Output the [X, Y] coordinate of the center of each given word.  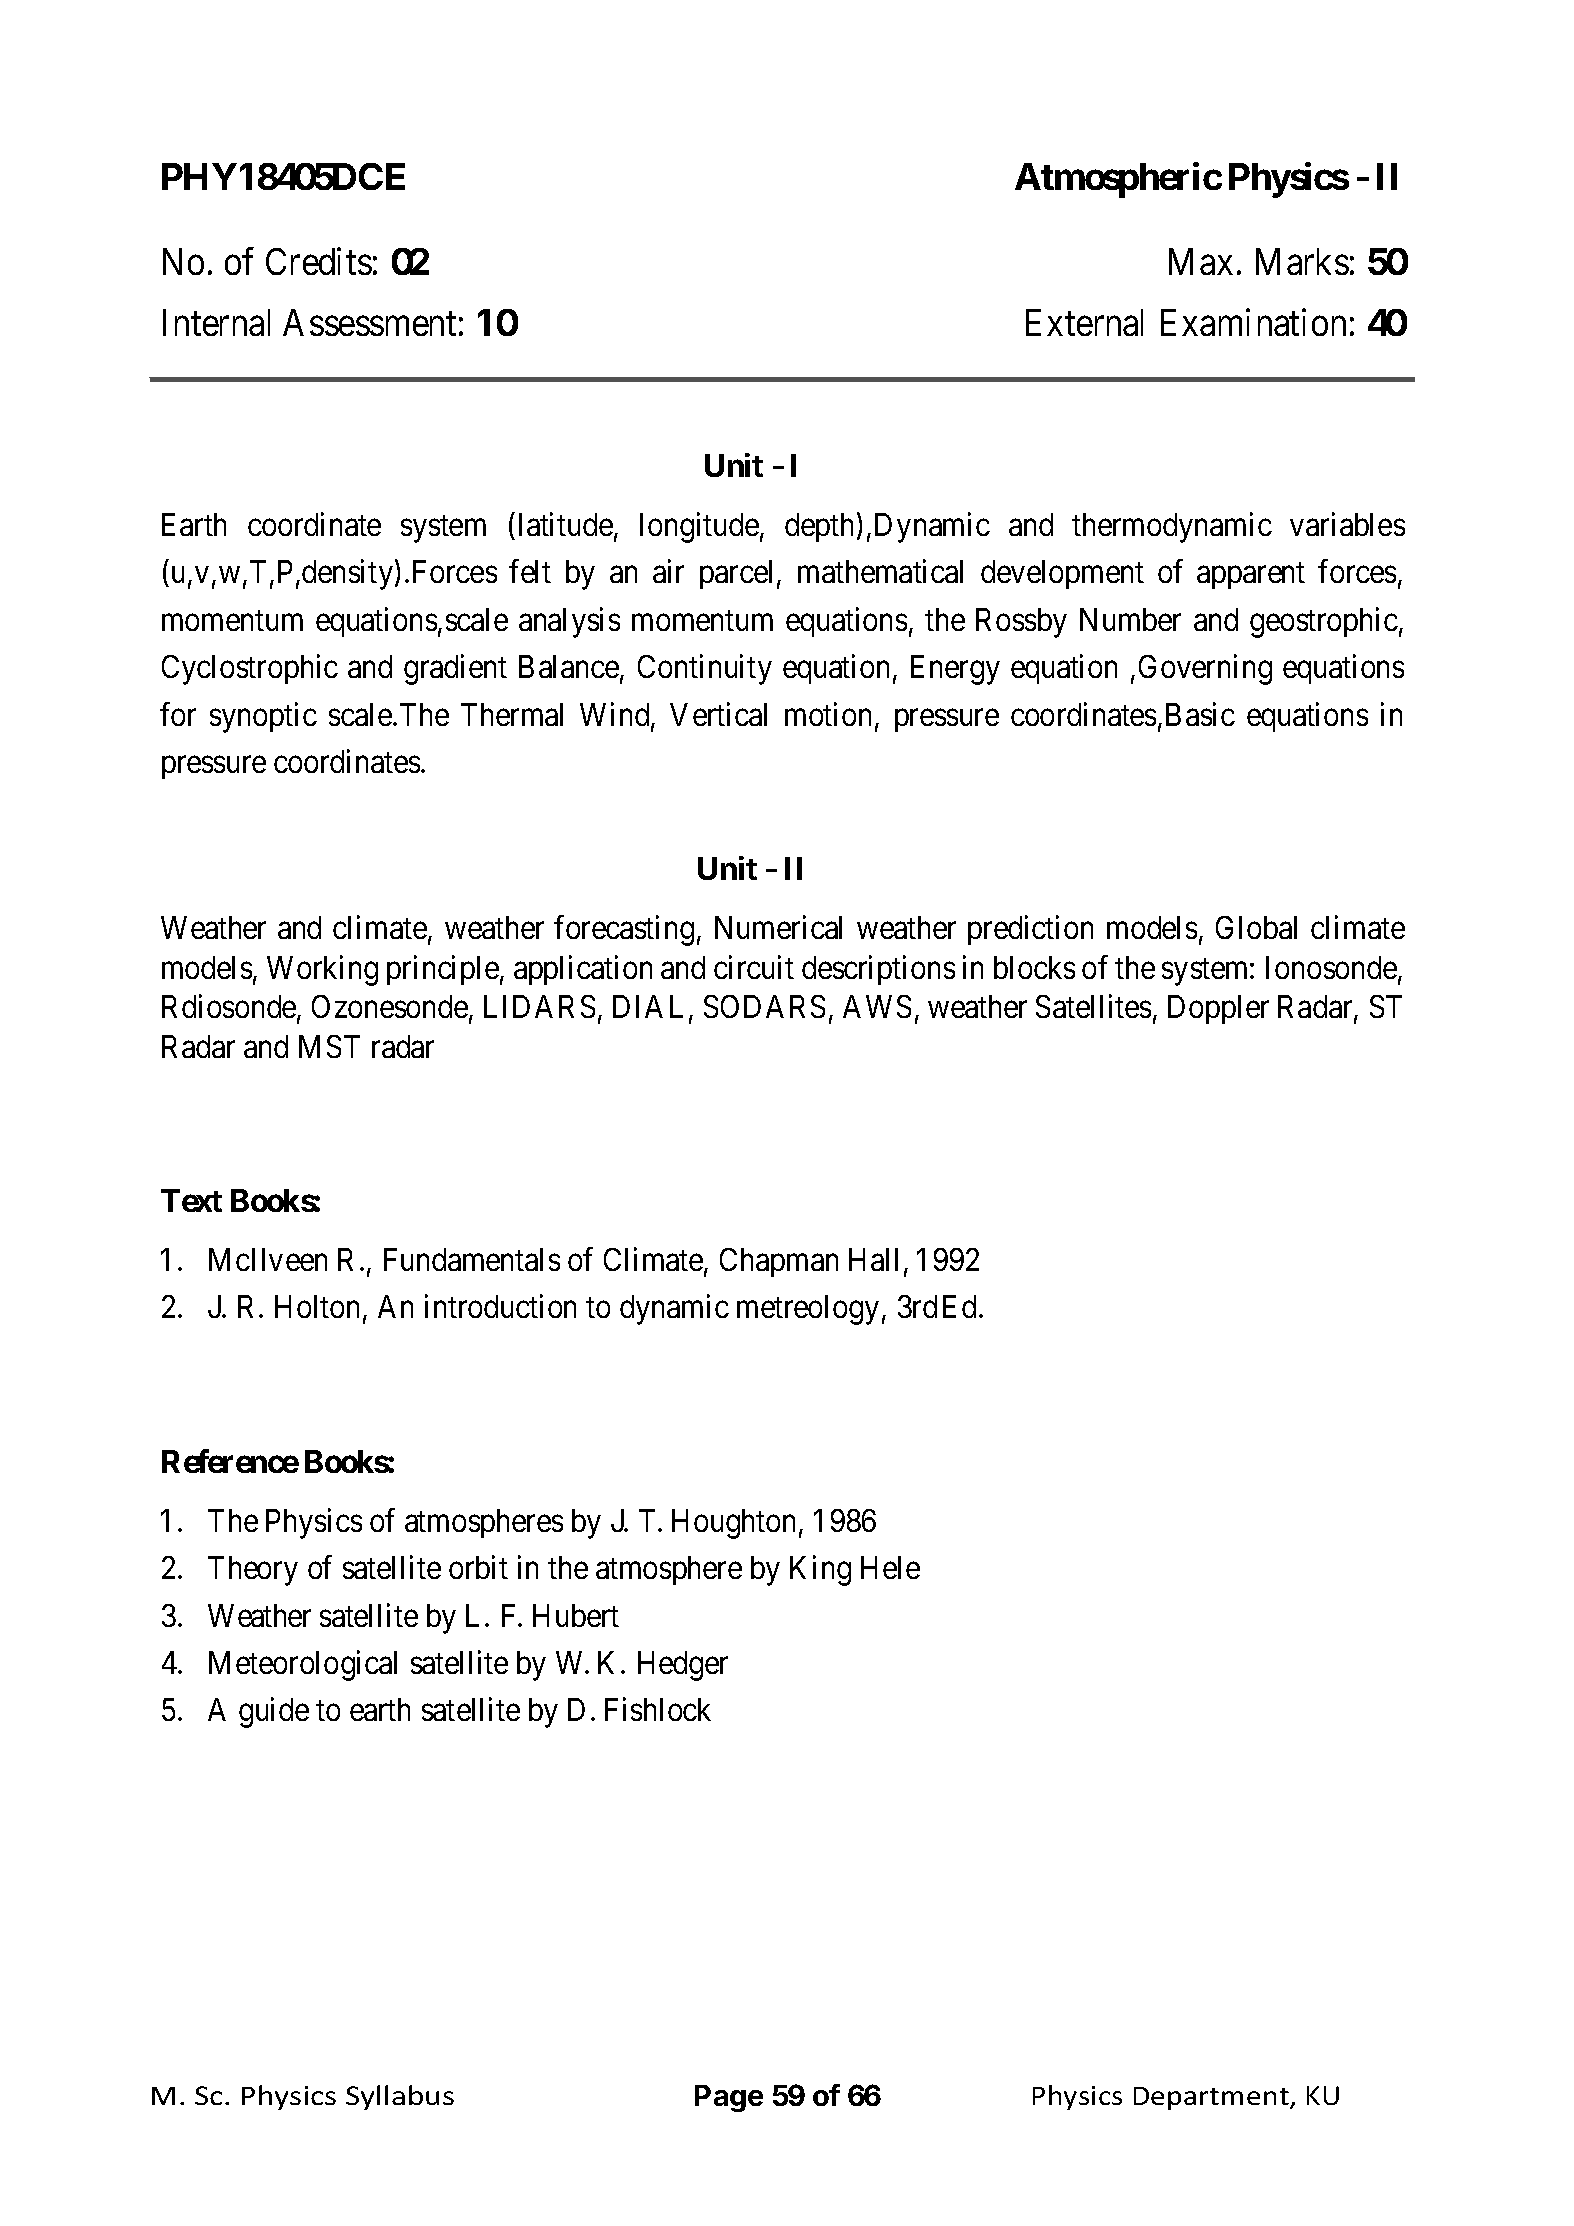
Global [1256, 927]
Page [729, 2098]
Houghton [733, 1524]
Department [1212, 2098]
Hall [873, 1259]
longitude [699, 527]
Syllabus [400, 2097]
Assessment [369, 322]
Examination [1253, 322]
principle [443, 970]
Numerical [778, 927]
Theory [253, 1571]
